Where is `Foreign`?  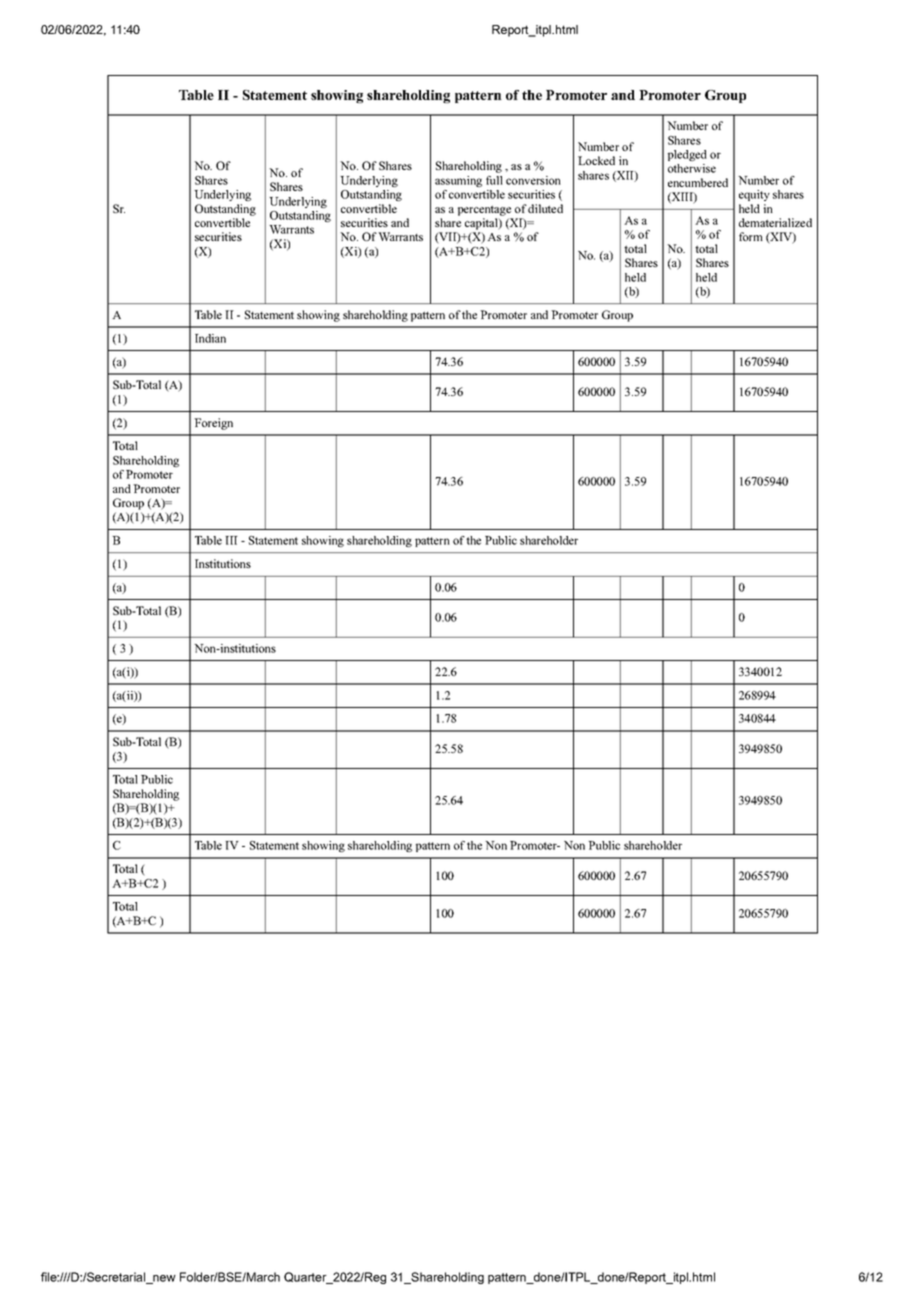
Foreign is located at coordinates (213, 424).
